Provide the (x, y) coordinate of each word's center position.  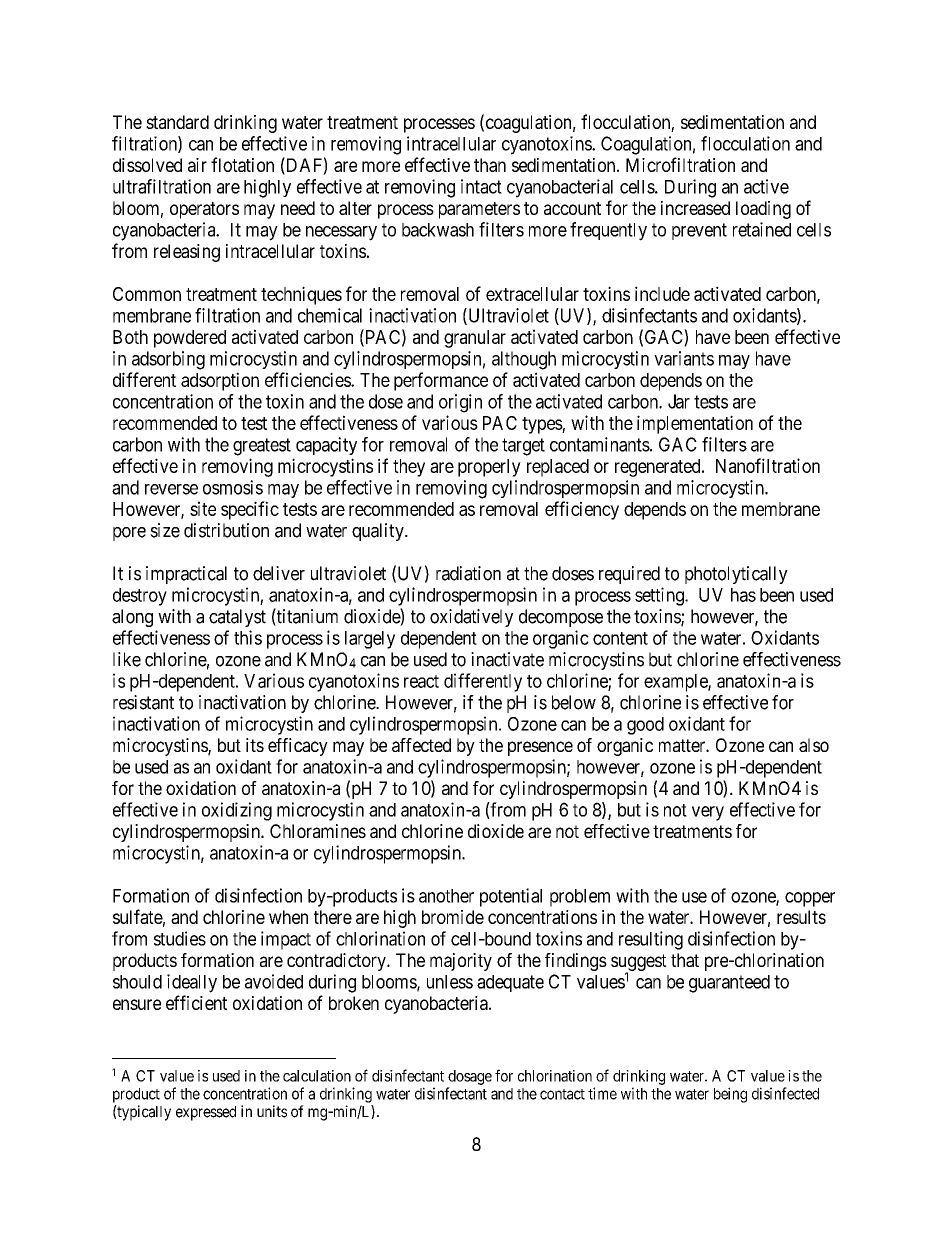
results (801, 917)
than (490, 165)
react (421, 681)
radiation (468, 573)
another (446, 896)
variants (684, 358)
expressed (206, 1113)
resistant (143, 702)
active (766, 186)
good (645, 726)
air (197, 165)
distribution (226, 530)
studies (180, 938)
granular (475, 339)
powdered (190, 339)
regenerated (659, 468)
